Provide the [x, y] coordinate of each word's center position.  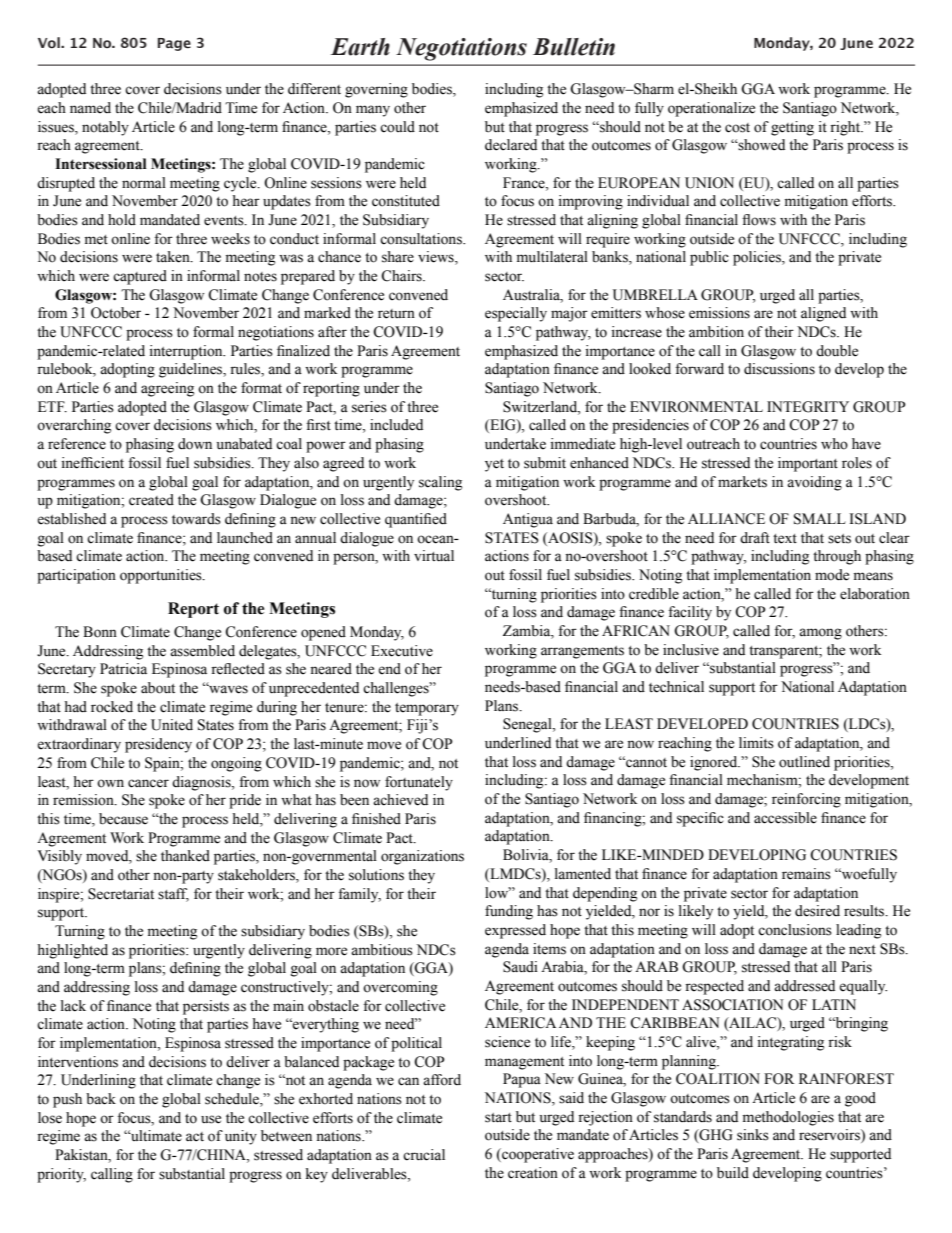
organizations [422, 857]
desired [817, 911]
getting [792, 128]
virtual [434, 556]
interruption [187, 352]
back [101, 1099]
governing [376, 90]
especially [516, 314]
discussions [779, 369]
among [820, 634]
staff [173, 894]
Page [174, 44]
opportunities [162, 576]
